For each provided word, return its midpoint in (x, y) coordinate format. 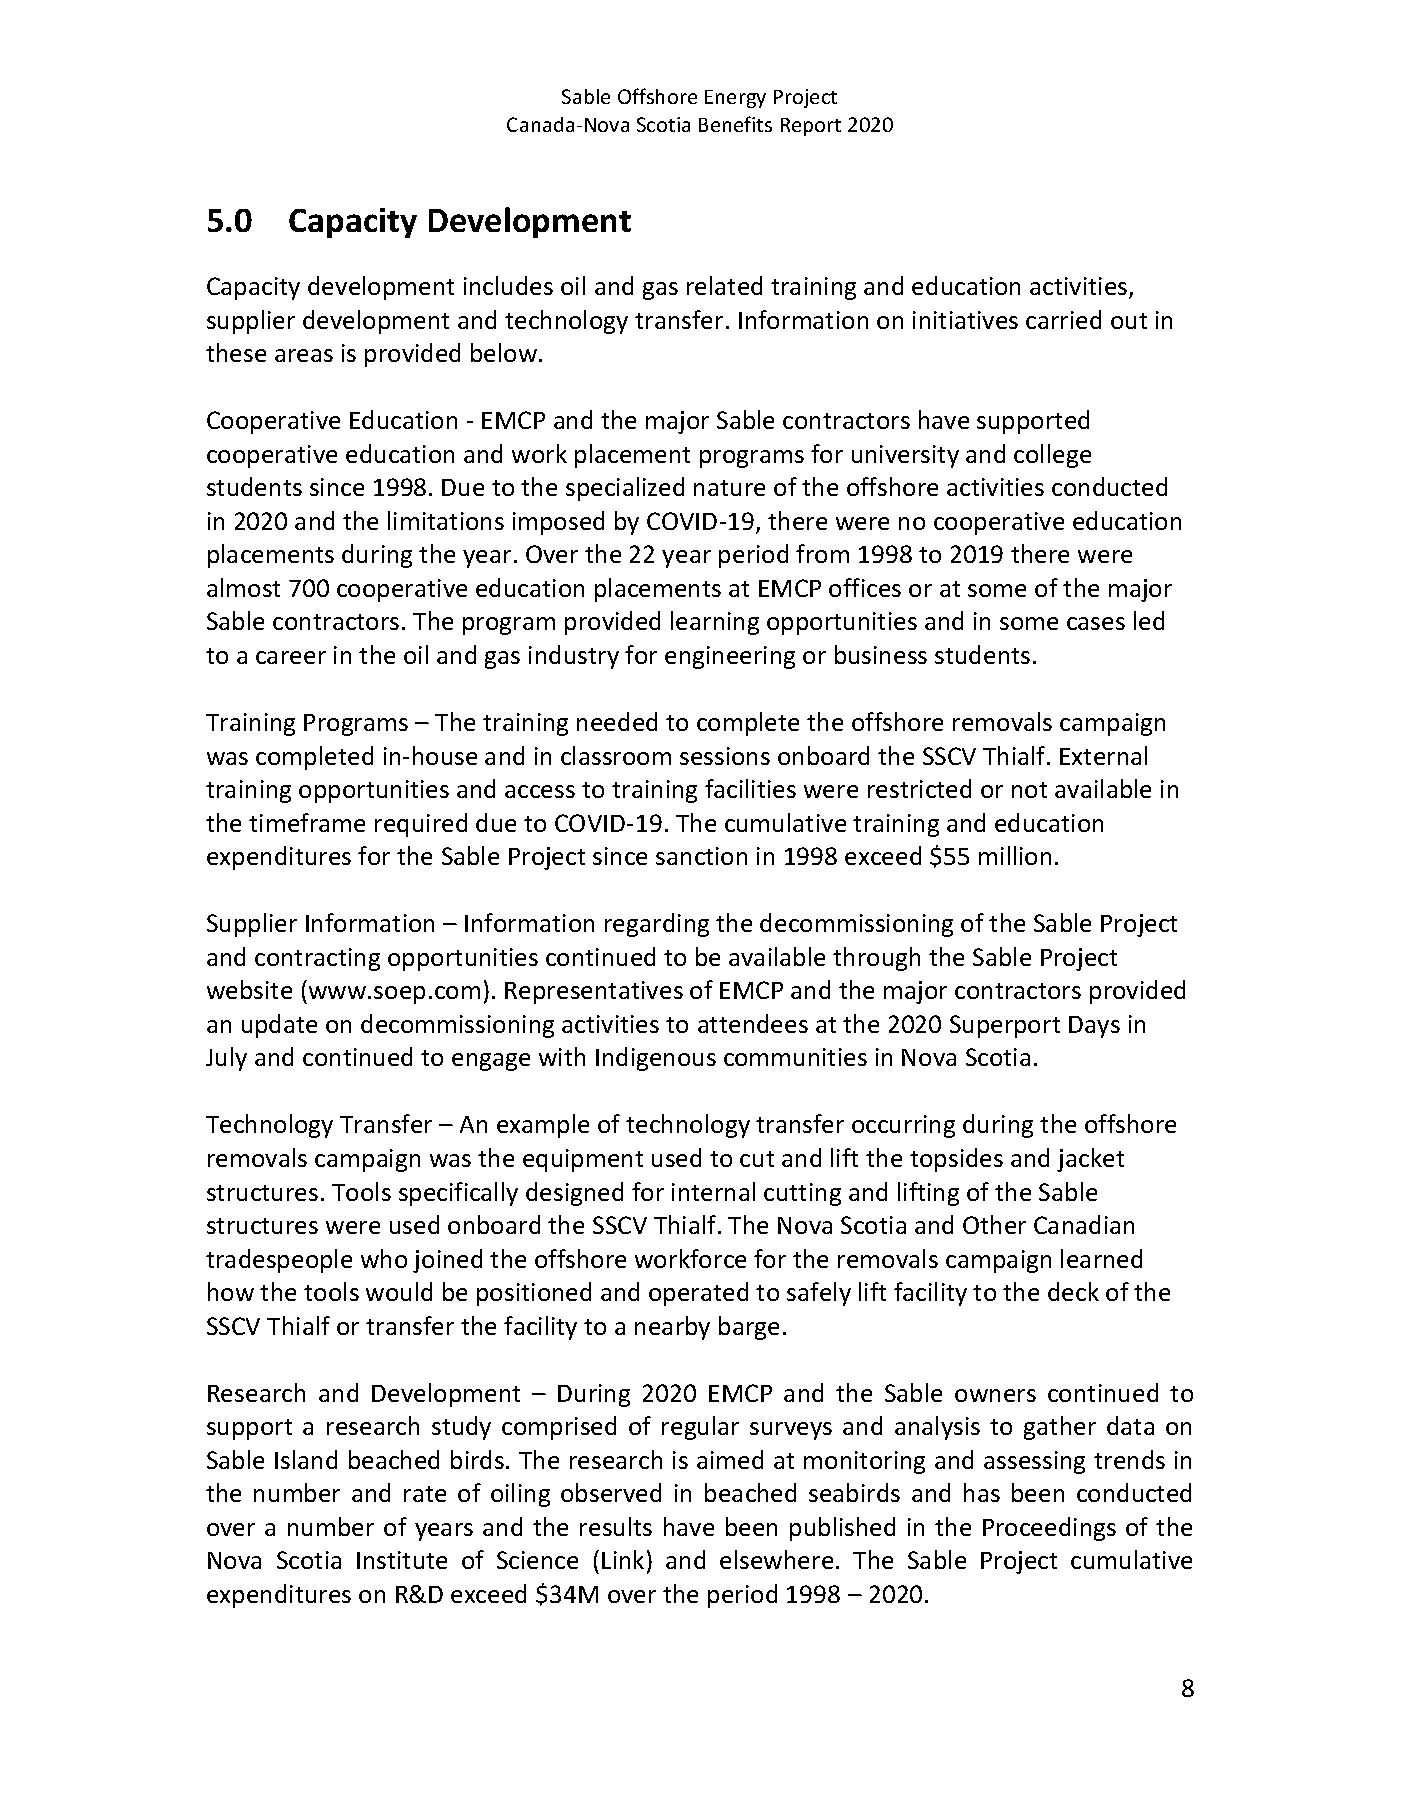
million (1015, 855)
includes (508, 285)
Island (306, 1459)
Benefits (735, 124)
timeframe (307, 822)
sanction (701, 856)
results (616, 1526)
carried (1063, 319)
